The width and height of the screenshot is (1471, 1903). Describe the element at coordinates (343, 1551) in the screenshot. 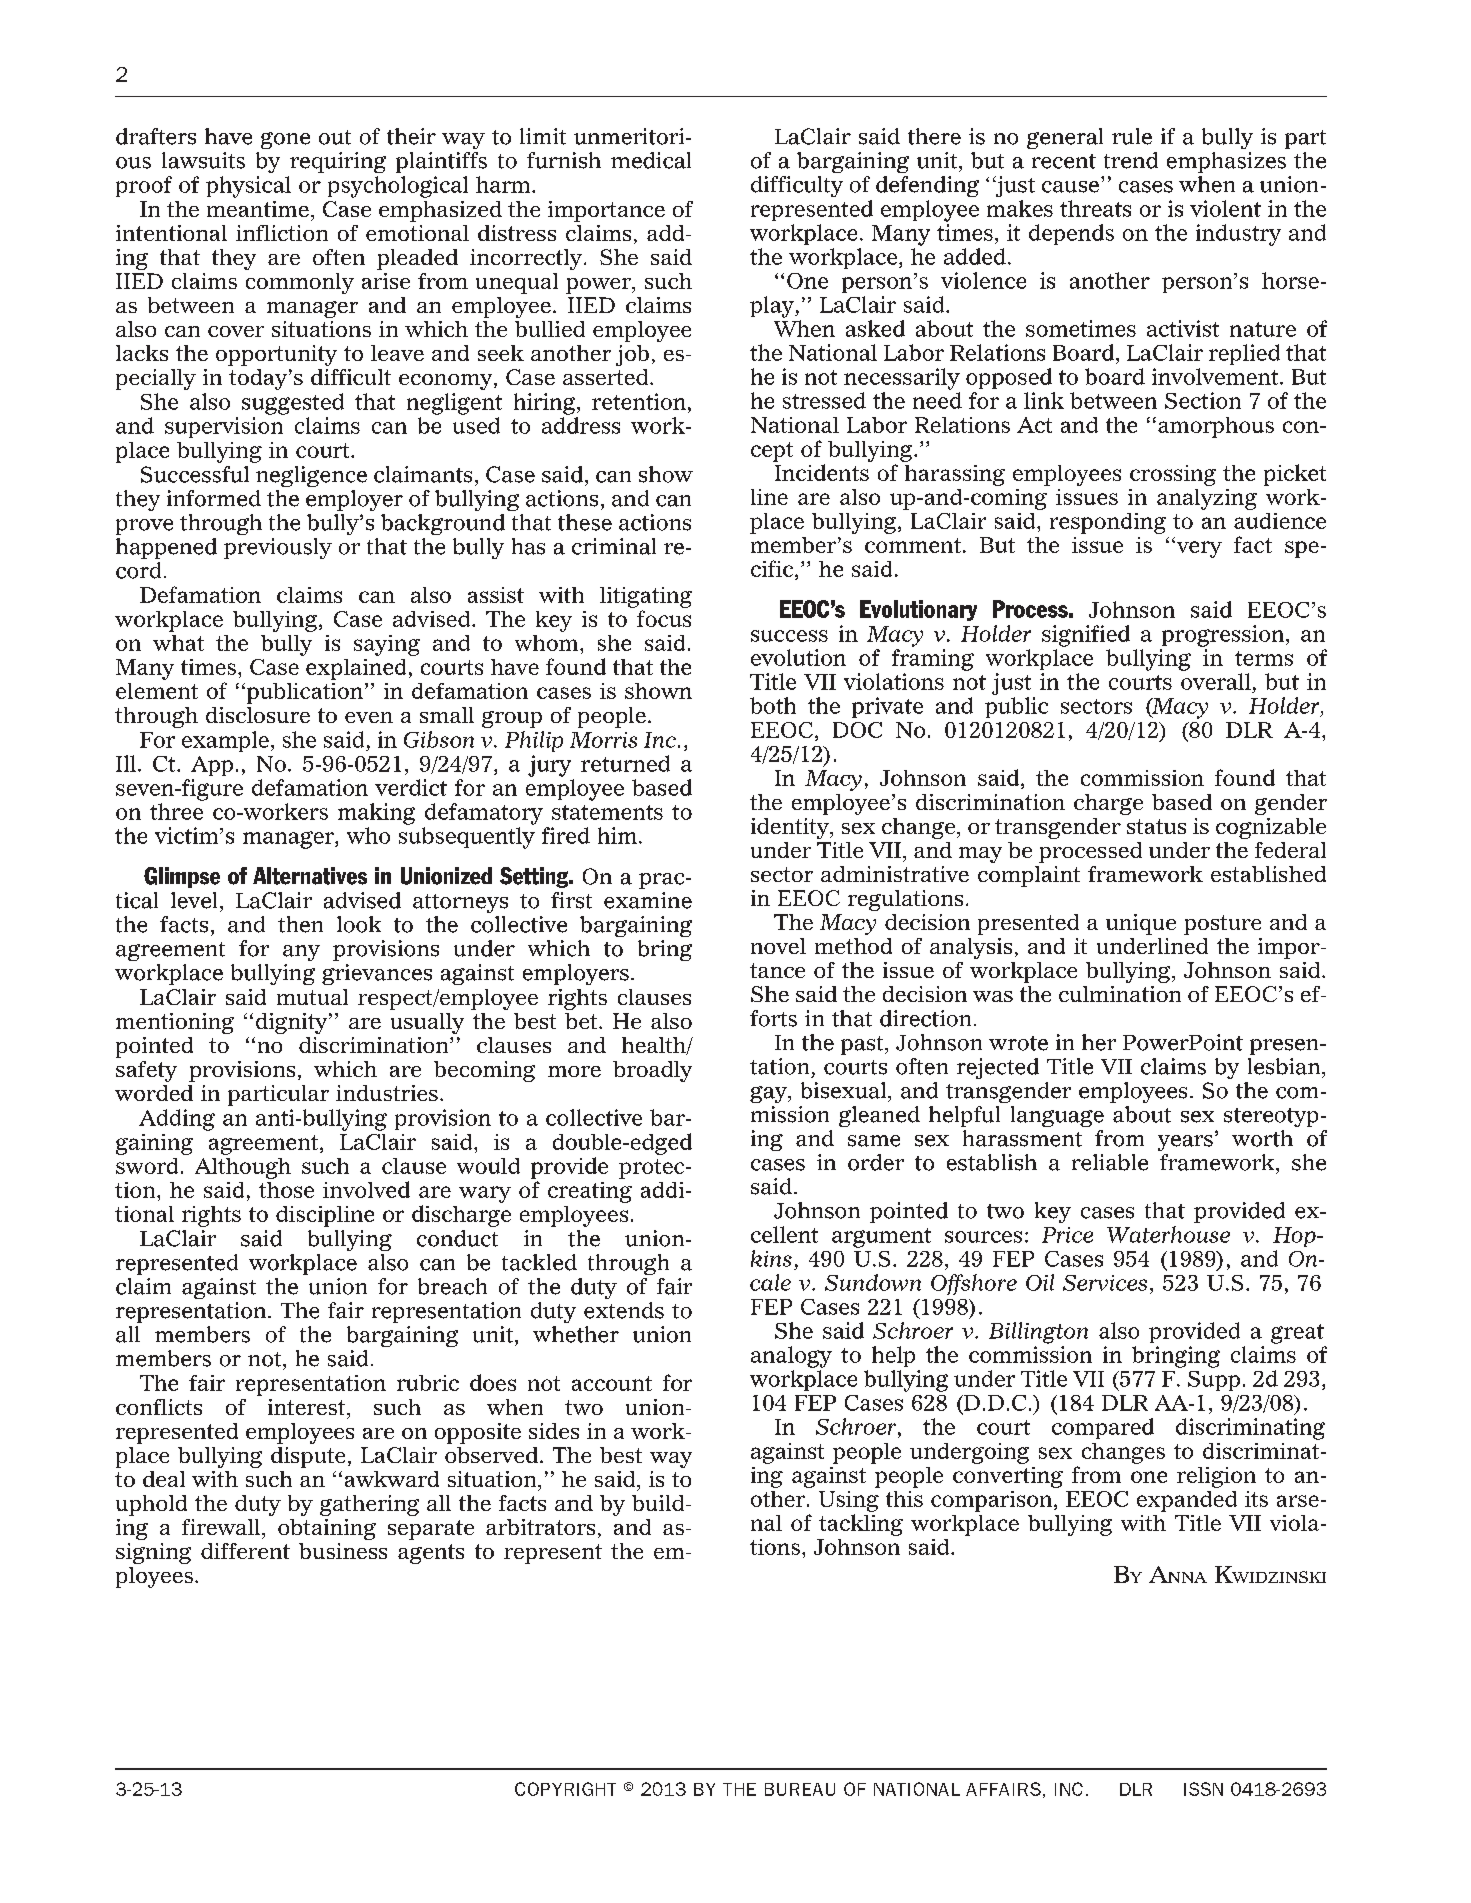

I see `business` at that location.
